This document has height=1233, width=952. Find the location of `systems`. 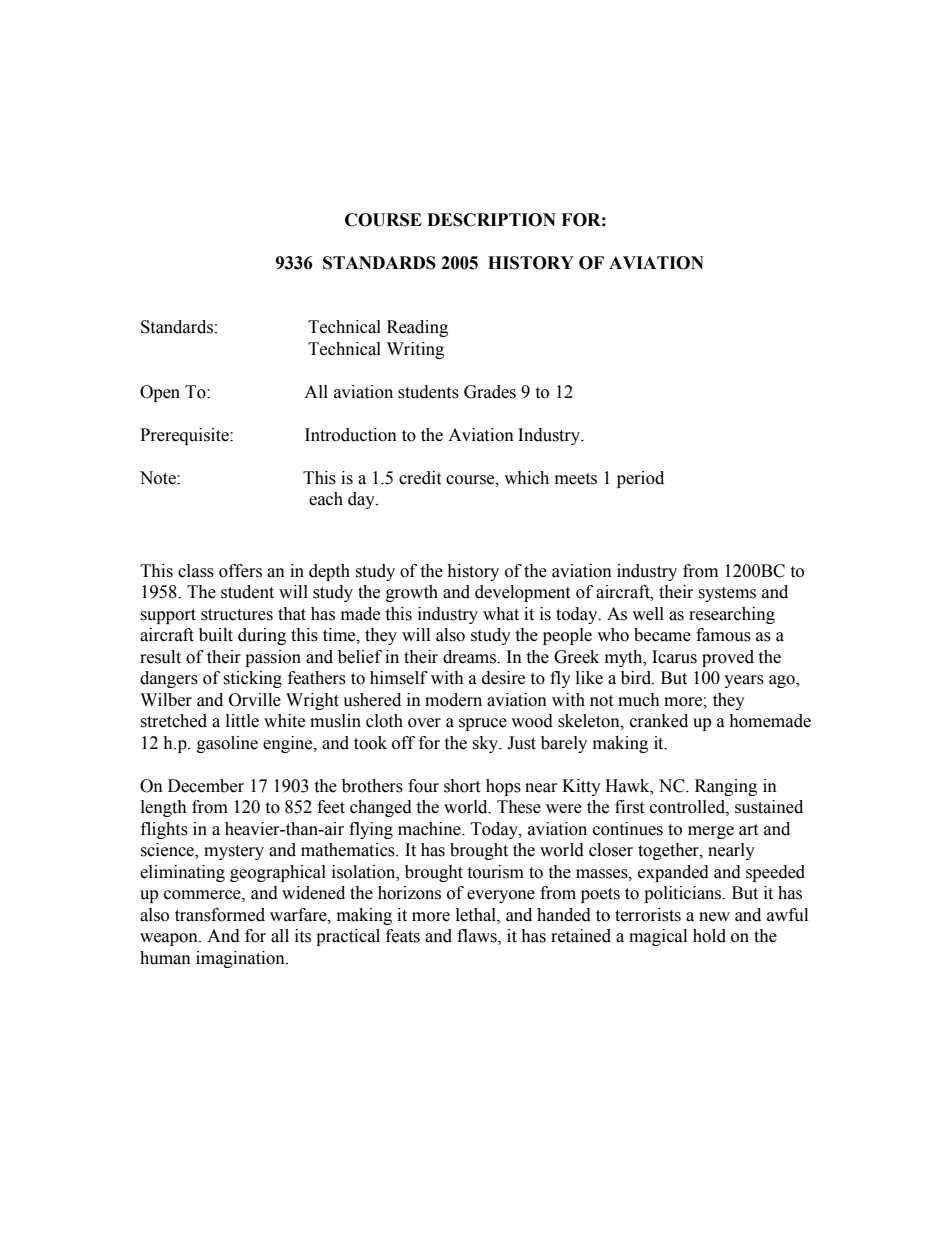

systems is located at coordinates (727, 594).
